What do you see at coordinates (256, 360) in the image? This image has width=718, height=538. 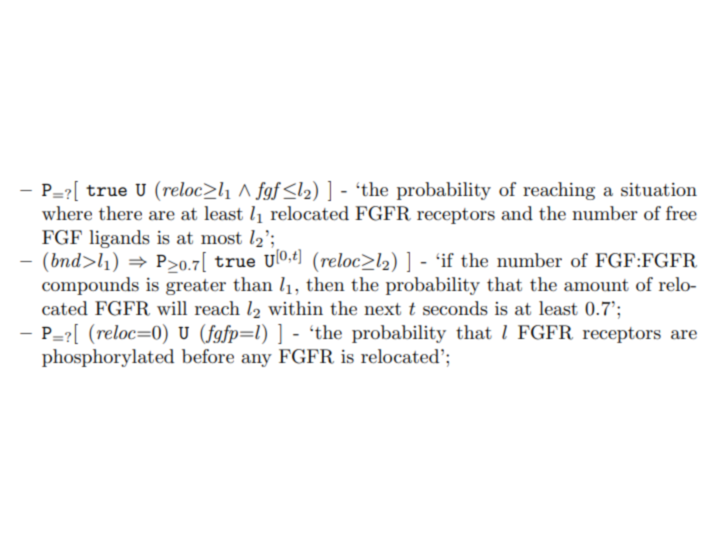 I see `any` at bounding box center [256, 360].
